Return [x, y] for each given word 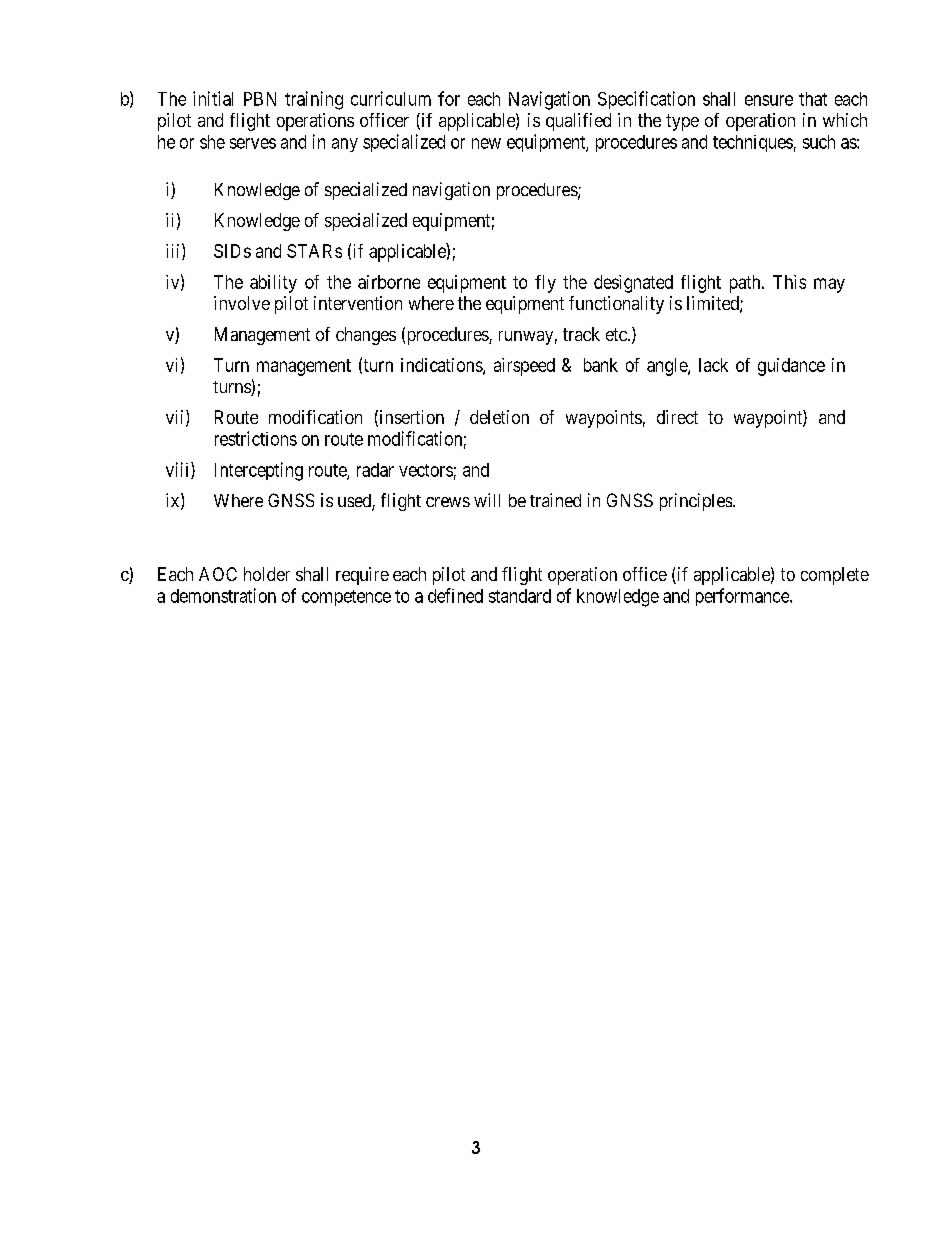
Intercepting [259, 471]
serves [253, 143]
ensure [769, 100]
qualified [578, 122]
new [486, 143]
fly [545, 284]
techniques [753, 143]
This [789, 282]
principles [696, 502]
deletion [499, 417]
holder [267, 574]
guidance [791, 367]
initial [213, 98]
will [487, 500]
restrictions [256, 438]
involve [242, 303]
